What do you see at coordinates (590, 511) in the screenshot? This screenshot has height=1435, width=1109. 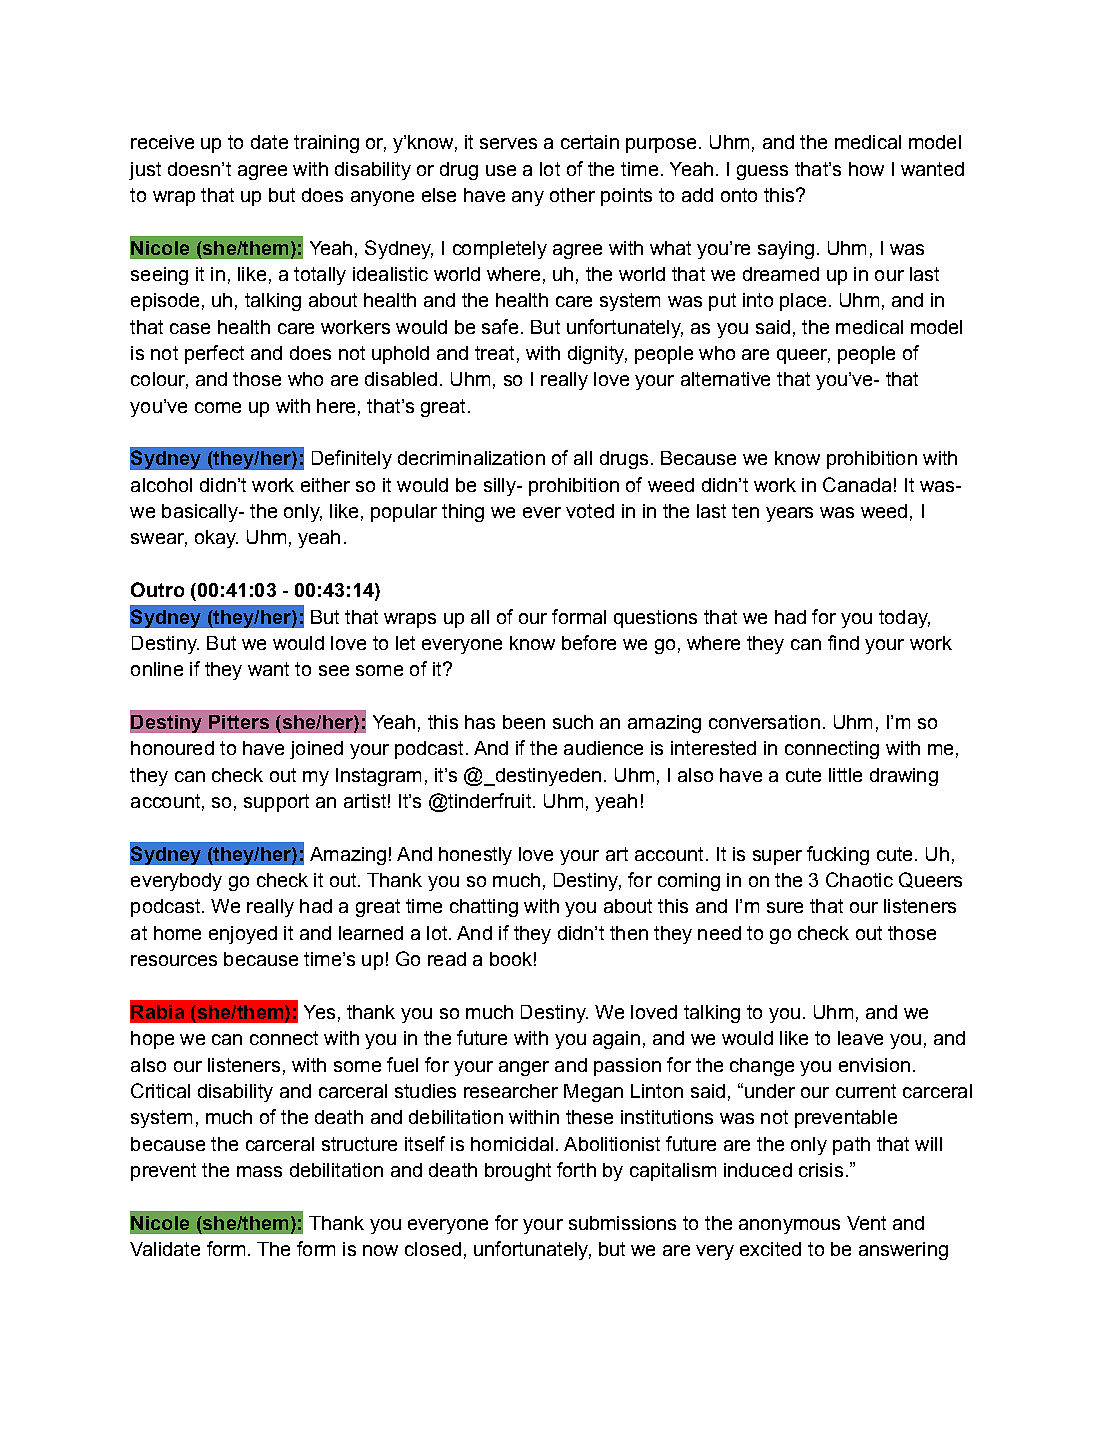 I see `voted` at bounding box center [590, 511].
